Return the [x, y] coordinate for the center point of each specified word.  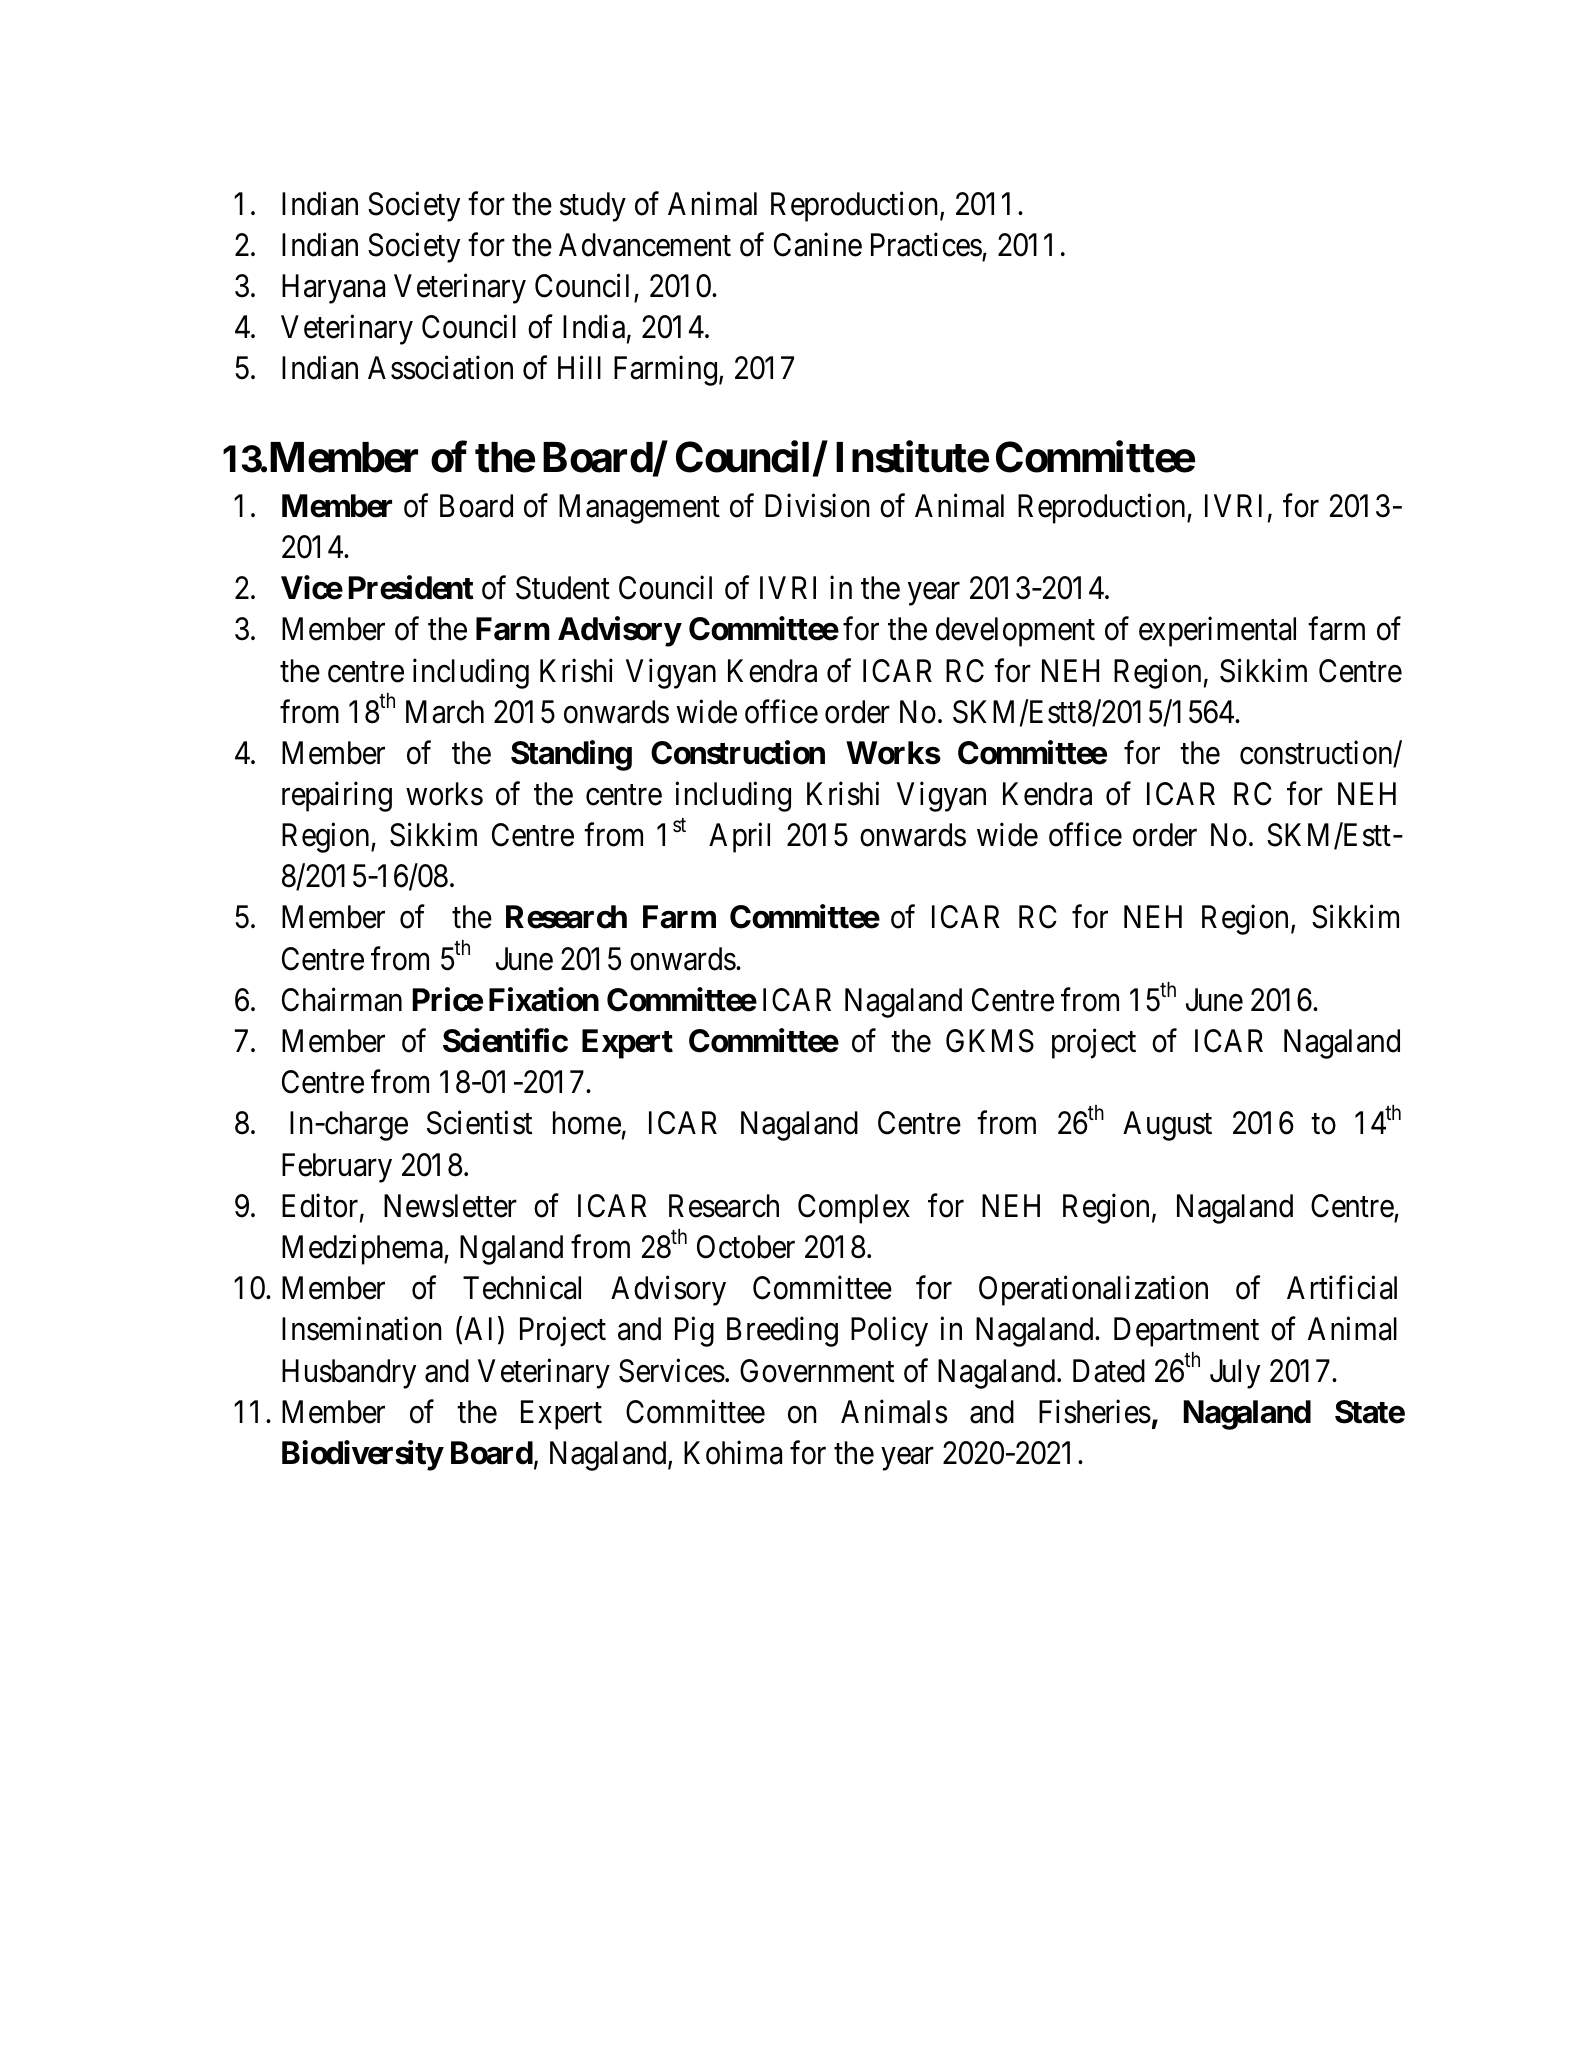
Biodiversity [362, 1455]
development [1015, 632]
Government [817, 1371]
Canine [818, 245]
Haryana [333, 289]
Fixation [544, 999]
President [411, 587]
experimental [1217, 632]
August [1167, 1126]
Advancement [645, 245]
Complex [854, 1209]
